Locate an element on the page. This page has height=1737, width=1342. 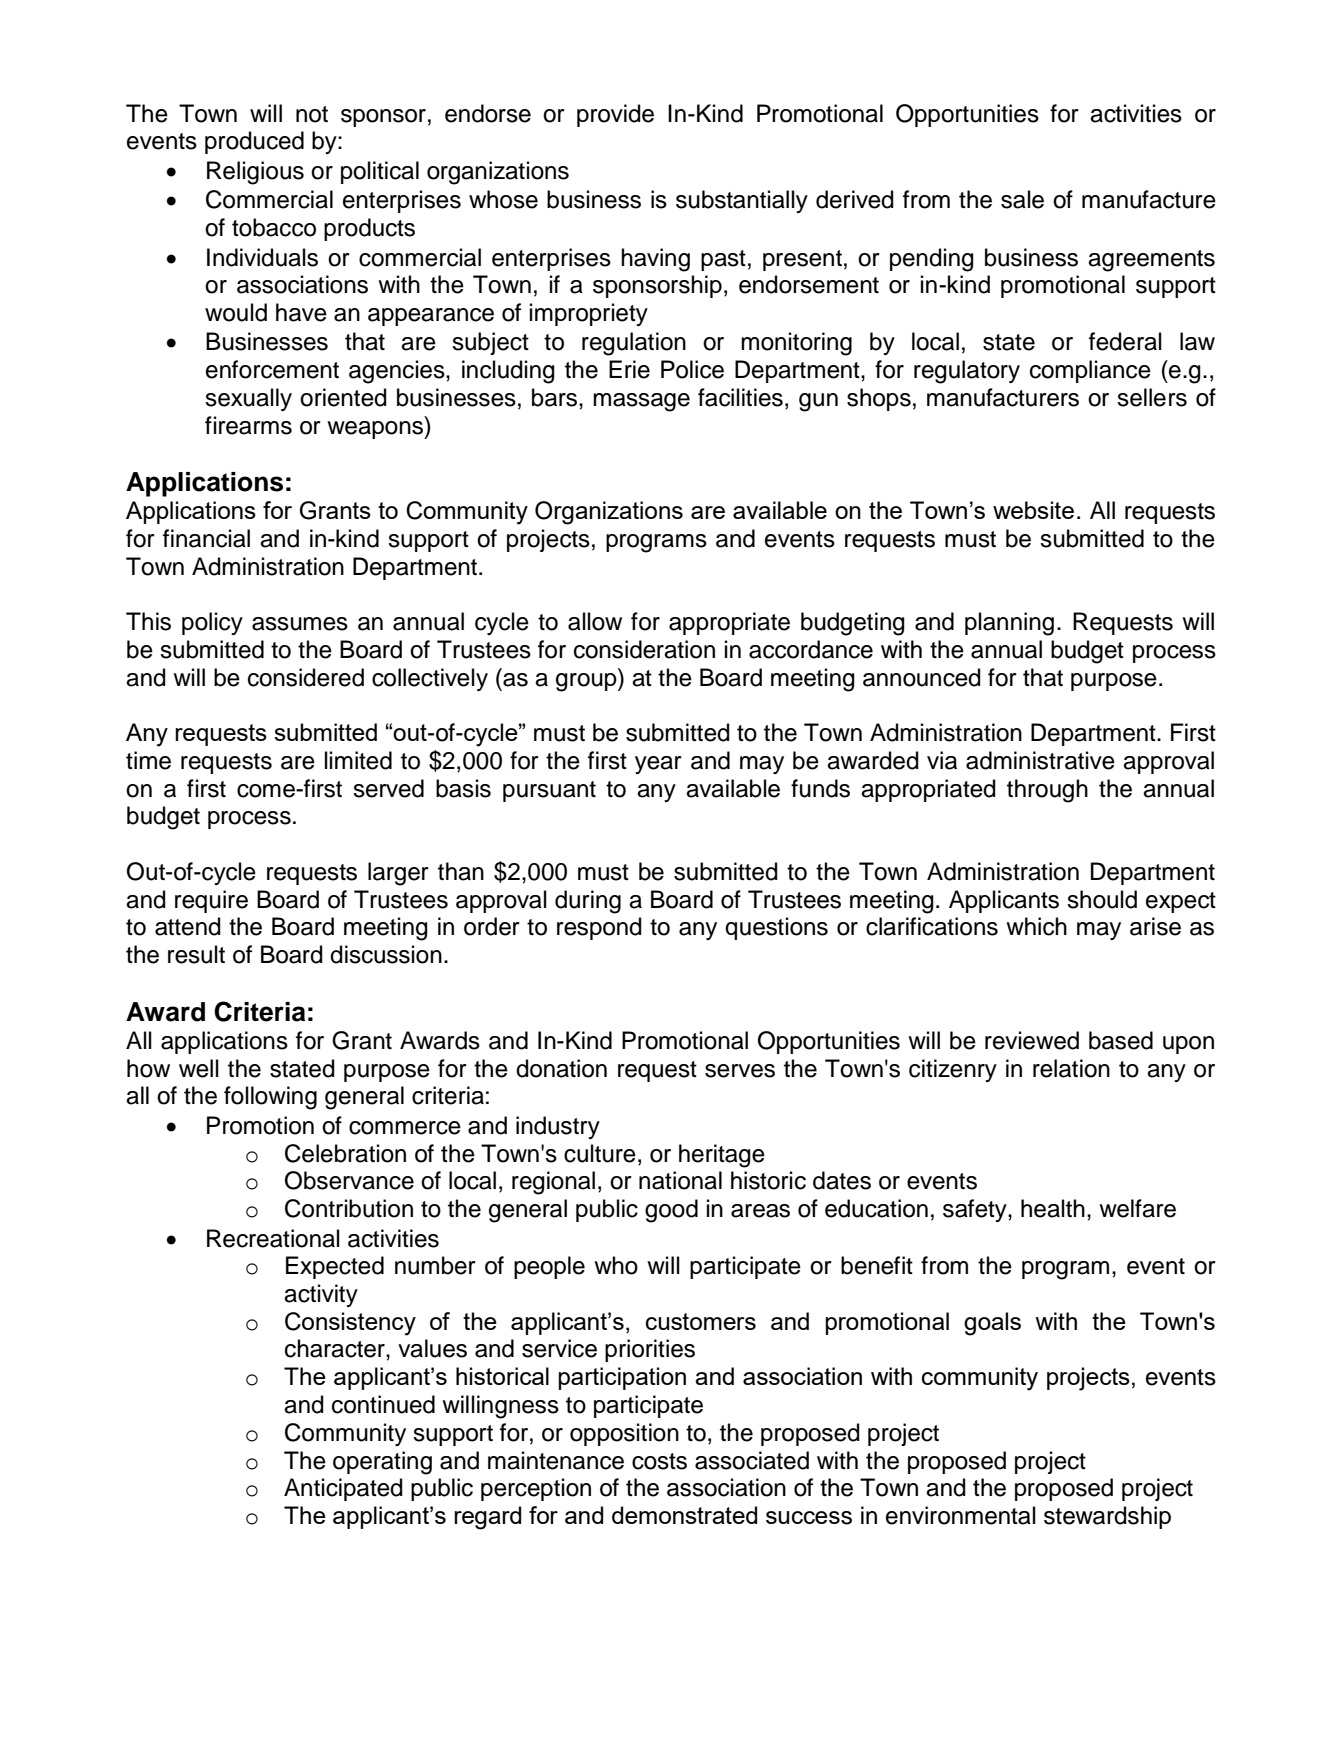
planning is located at coordinates (1009, 624).
